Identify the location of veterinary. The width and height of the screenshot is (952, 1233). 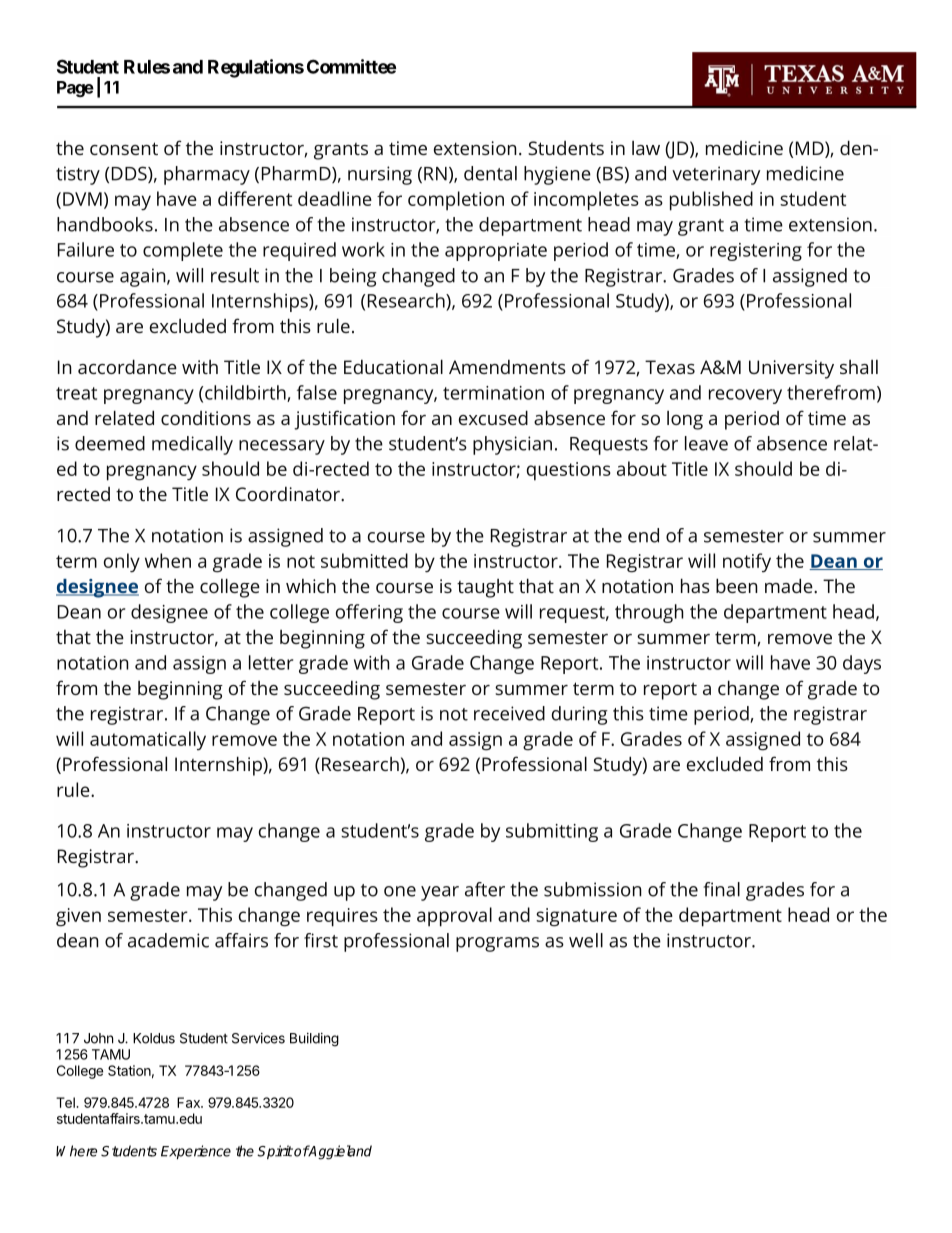
(716, 175).
